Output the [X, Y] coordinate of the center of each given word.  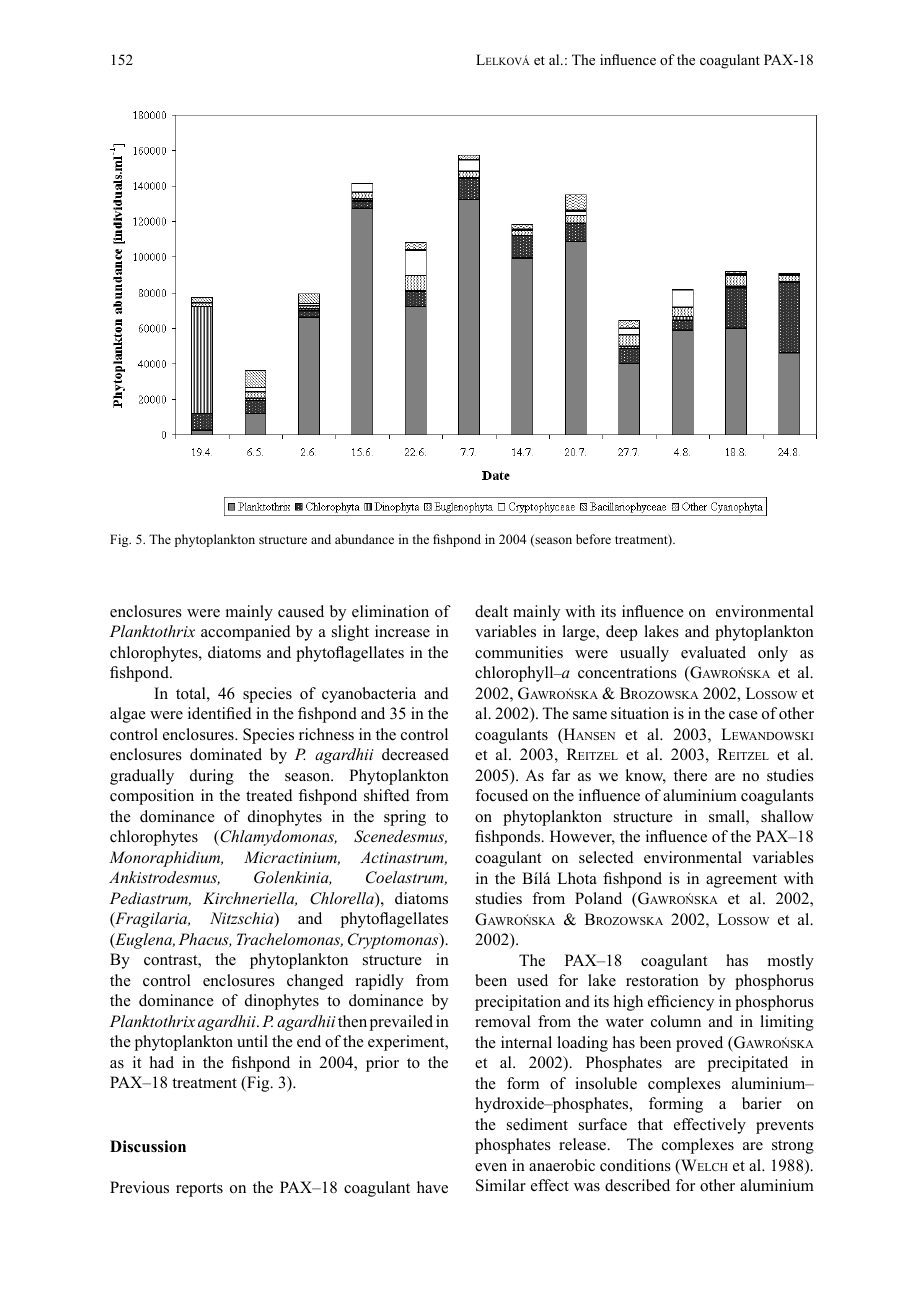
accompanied [246, 633]
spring [405, 818]
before [593, 539]
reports [199, 1190]
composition [152, 797]
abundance [364, 539]
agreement [741, 881]
